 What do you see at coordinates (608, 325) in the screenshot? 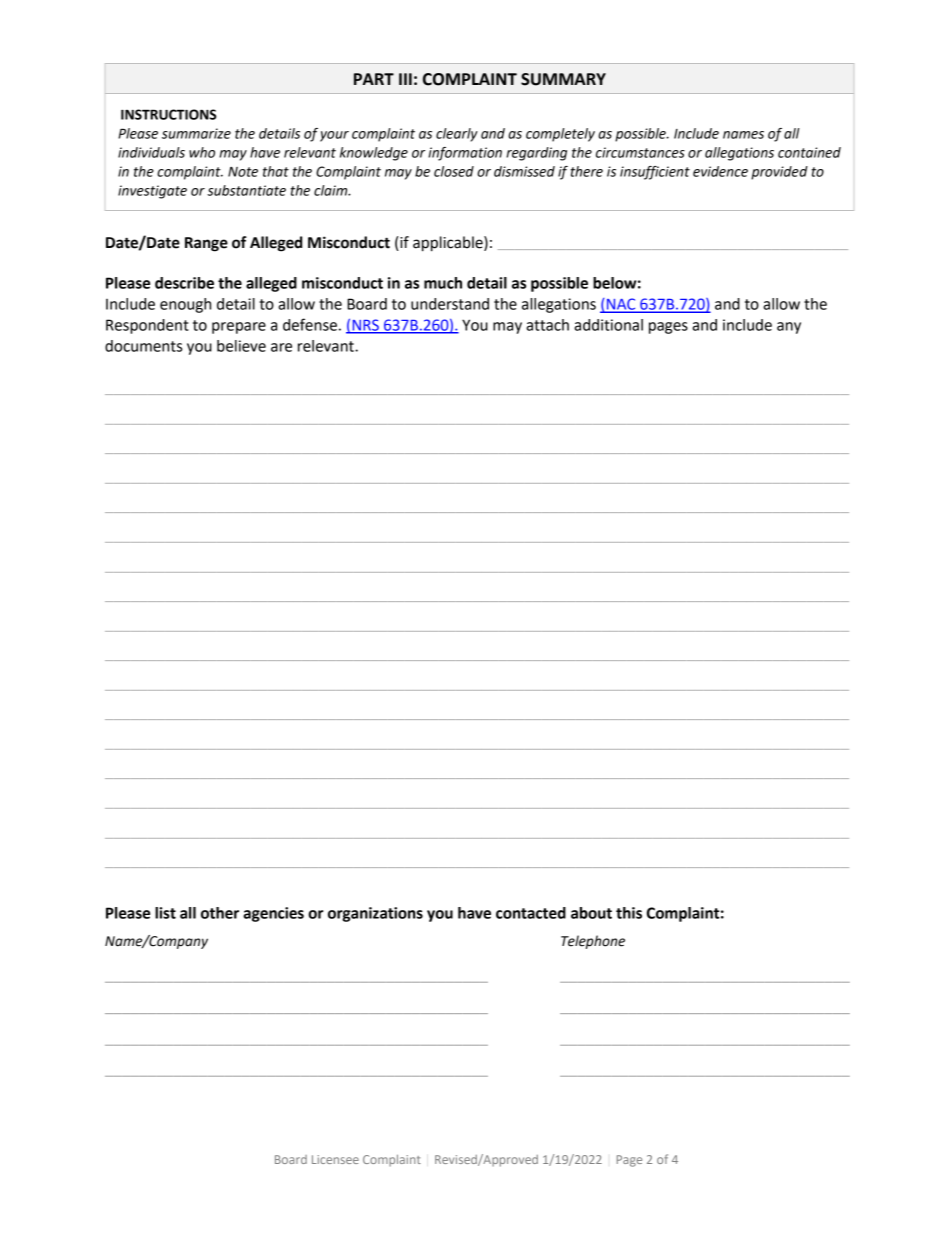
I see `additional` at bounding box center [608, 325].
